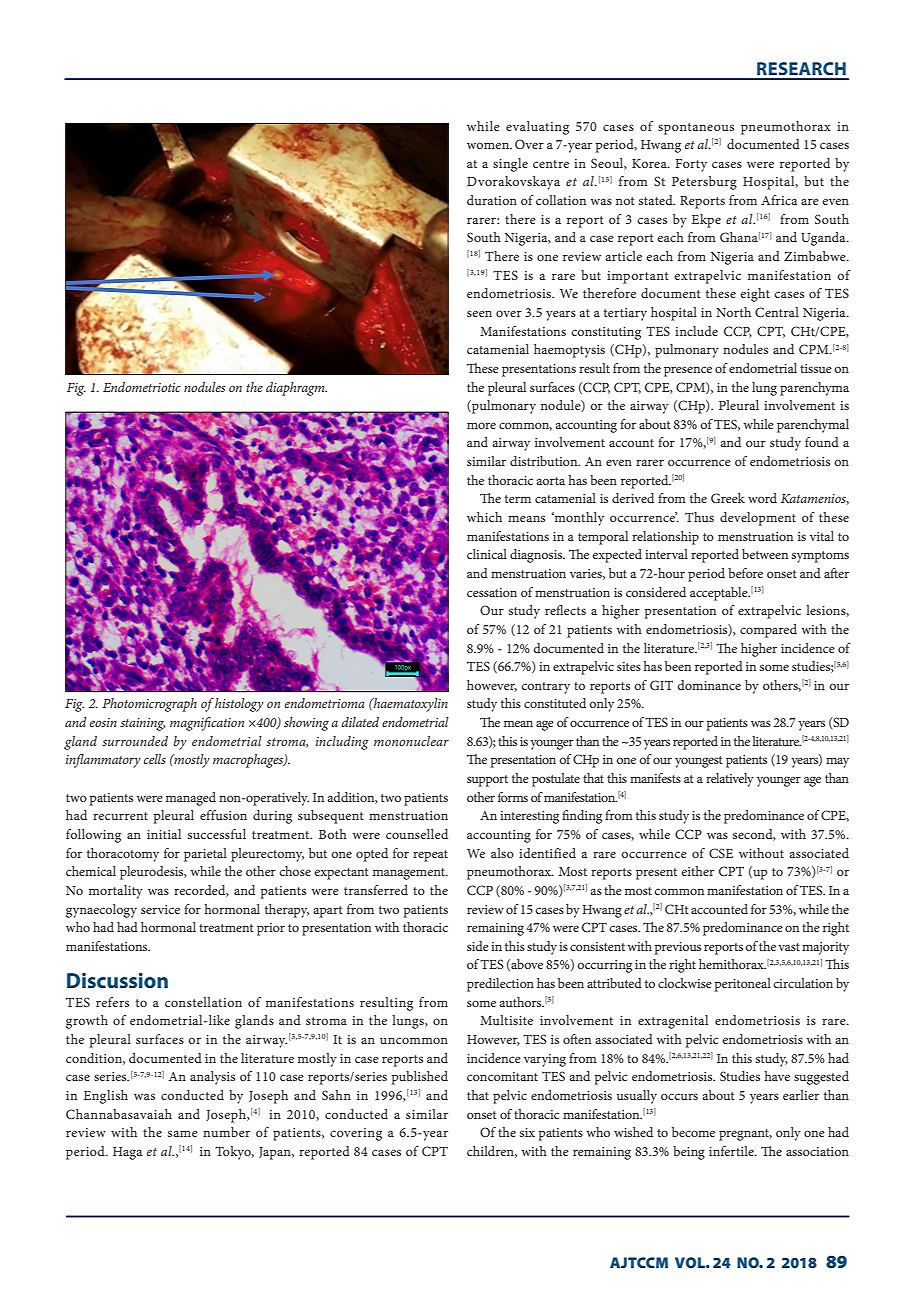  Describe the element at coordinates (487, 781) in the screenshot. I see `support` at that location.
